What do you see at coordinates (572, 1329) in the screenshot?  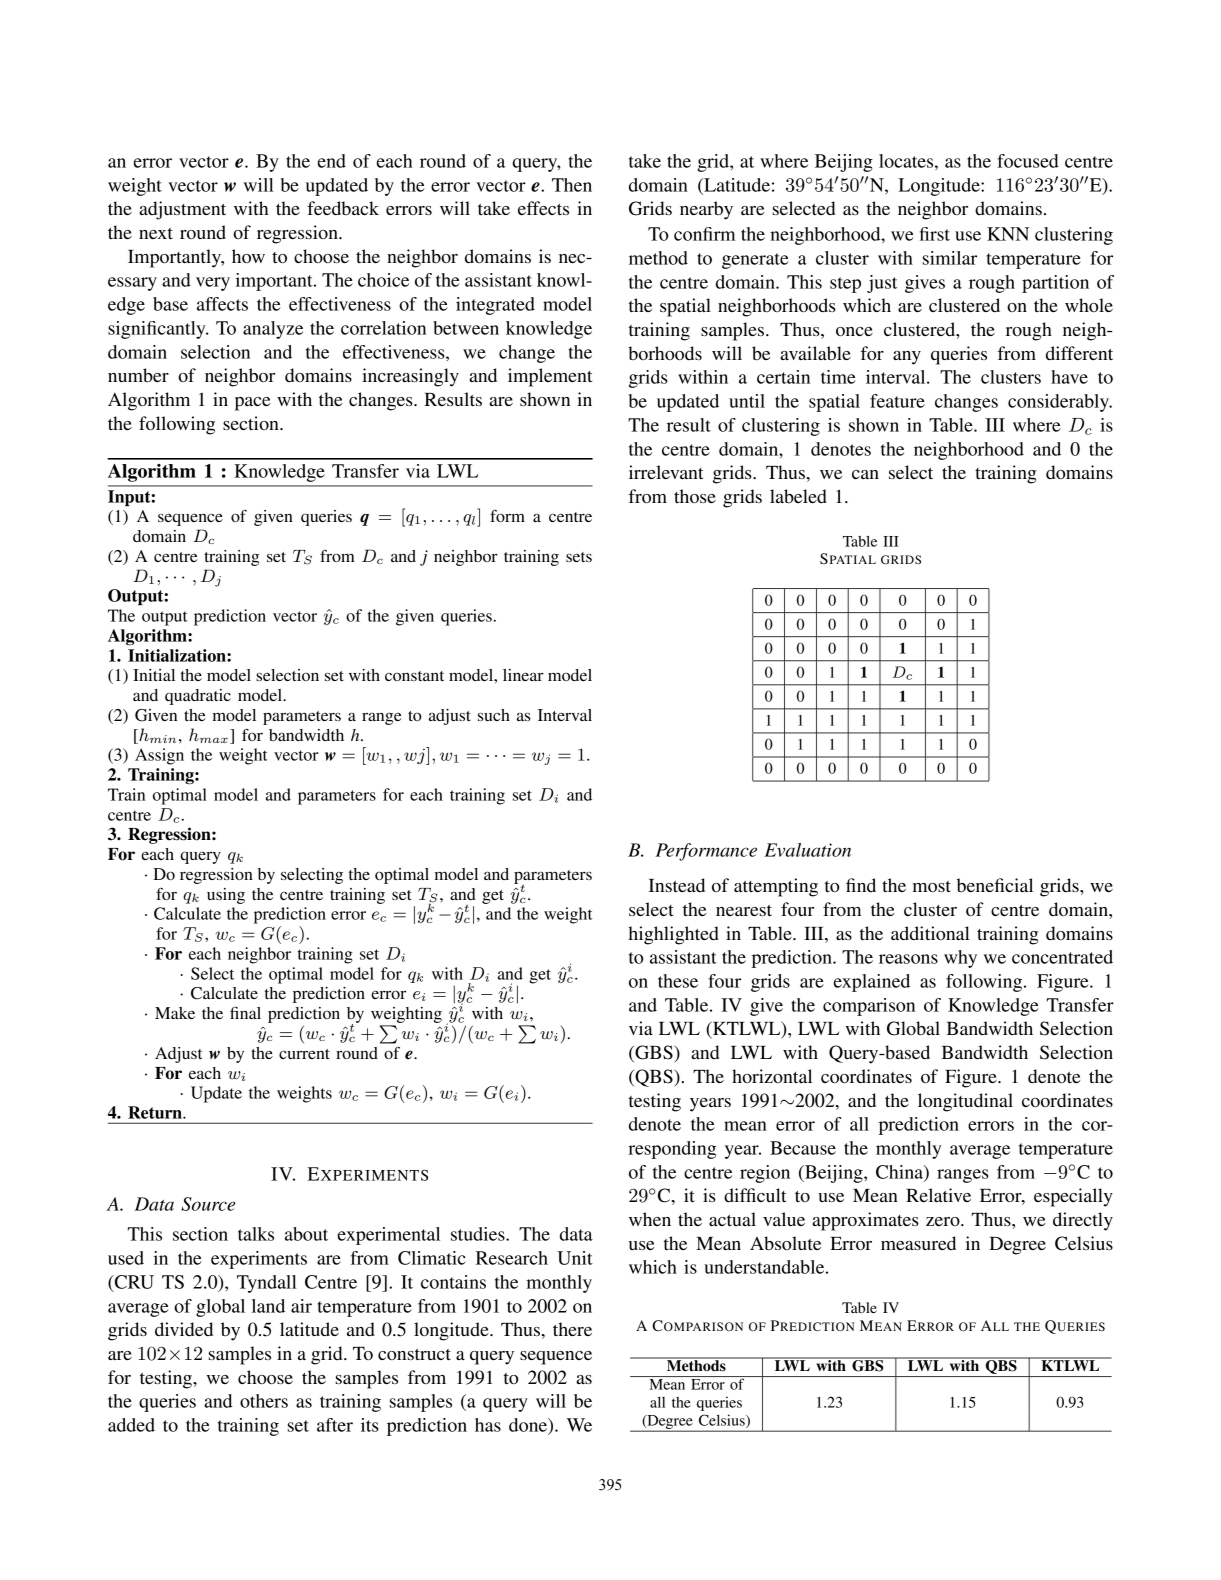 I see `there` at bounding box center [572, 1329].
